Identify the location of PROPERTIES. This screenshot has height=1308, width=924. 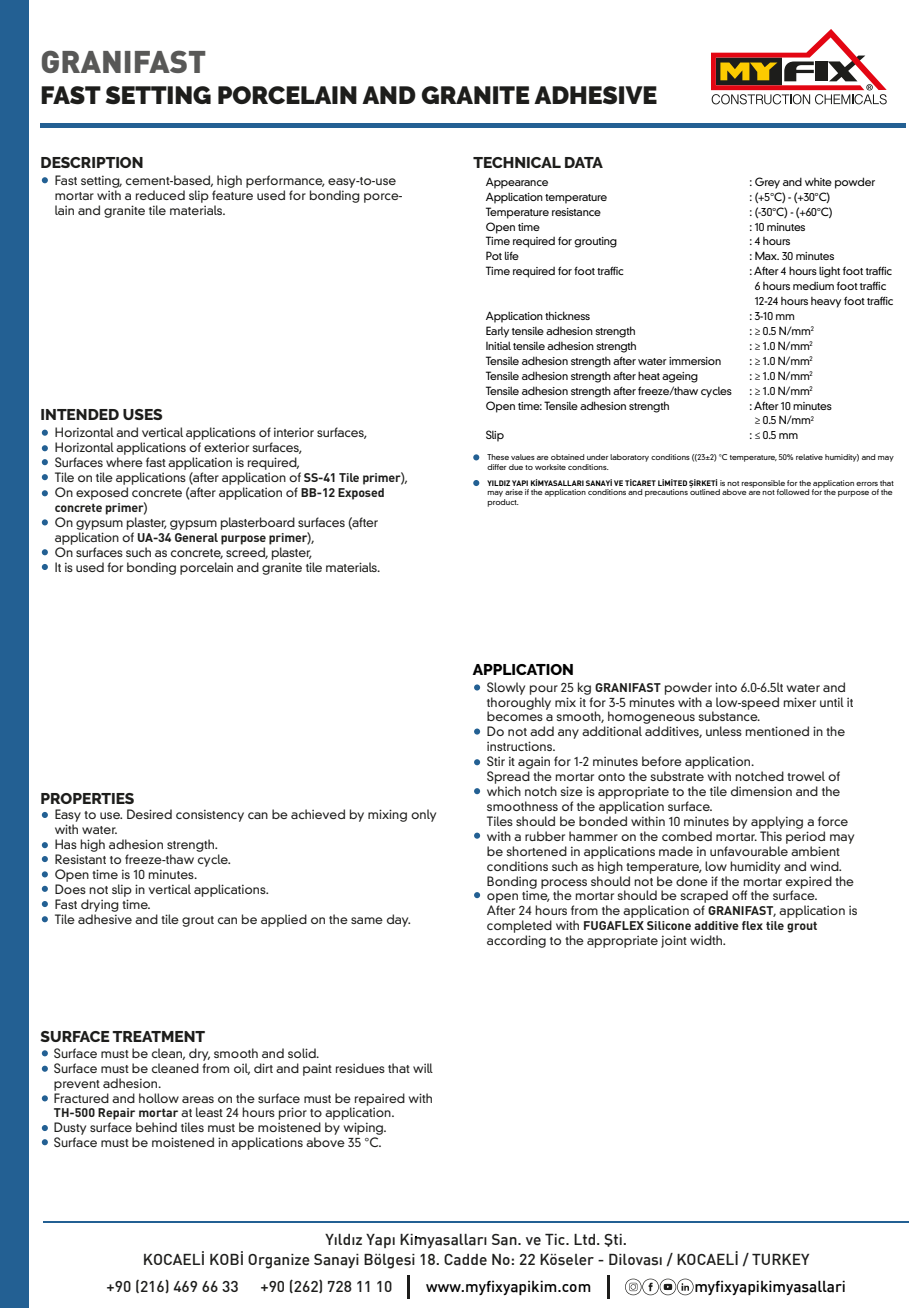
(87, 798).
